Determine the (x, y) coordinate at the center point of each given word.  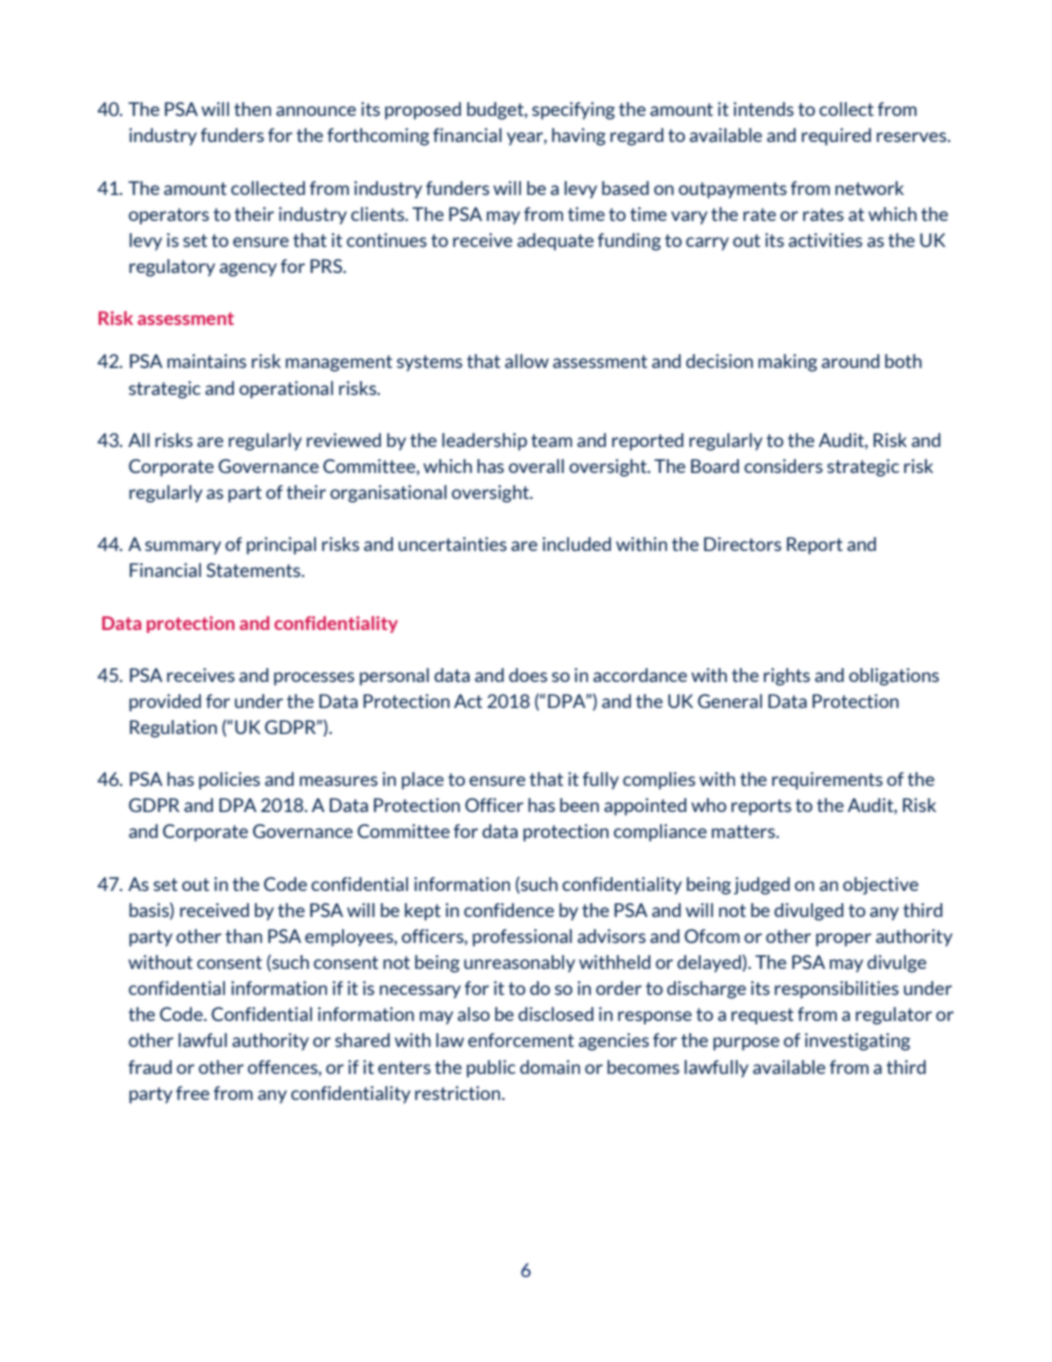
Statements (254, 570)
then (252, 109)
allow (527, 361)
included (577, 544)
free (193, 1093)
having (579, 137)
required (836, 137)
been (579, 805)
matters (744, 831)
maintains (206, 361)
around (850, 361)
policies (229, 781)
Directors (742, 544)
